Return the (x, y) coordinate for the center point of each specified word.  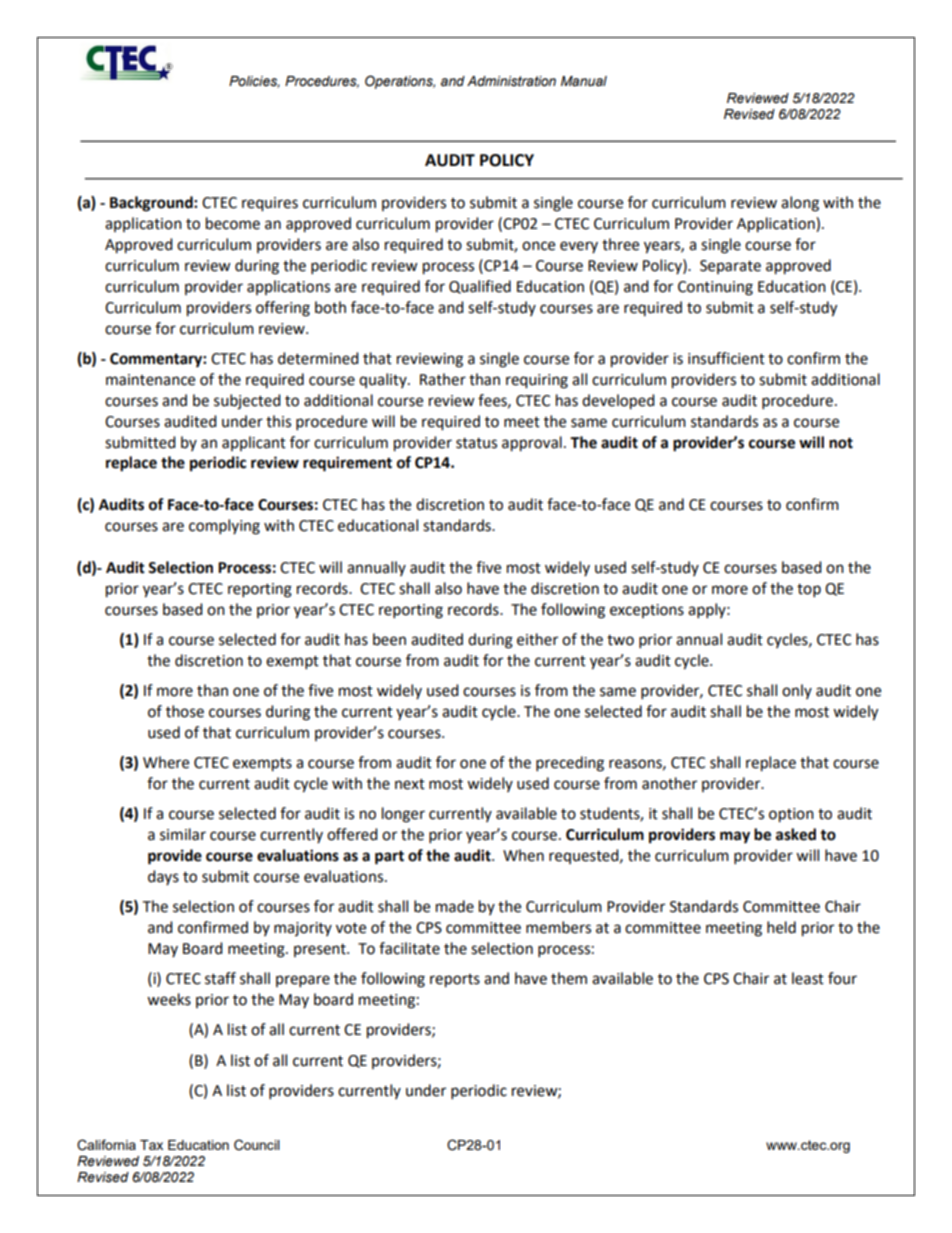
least (808, 978)
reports (455, 981)
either (537, 639)
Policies (254, 82)
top (809, 591)
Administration (511, 81)
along (800, 204)
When (523, 855)
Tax (151, 1145)
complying (224, 527)
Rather (443, 379)
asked (796, 834)
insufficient (726, 358)
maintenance (150, 380)
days (163, 877)
